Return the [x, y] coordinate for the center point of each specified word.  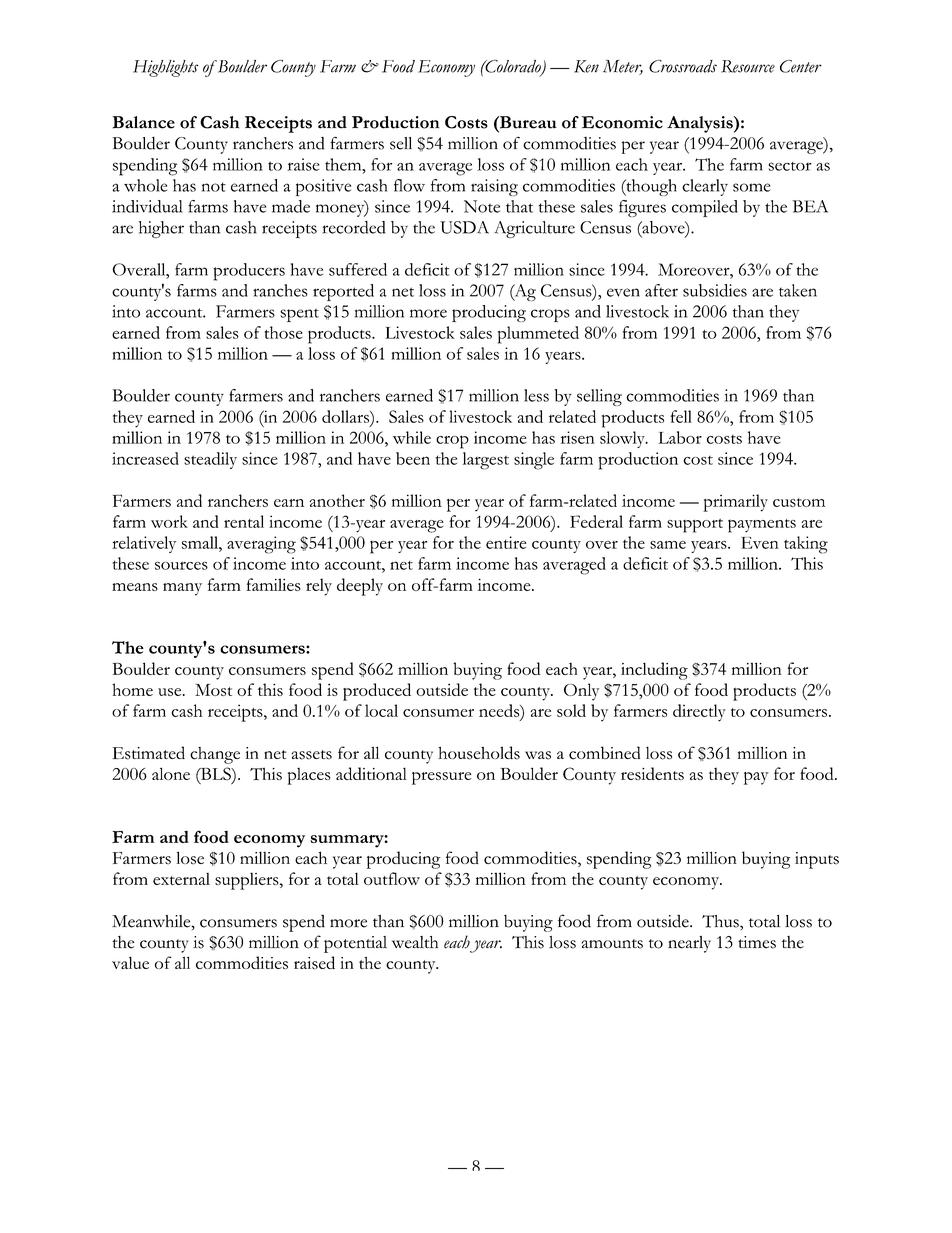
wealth [415, 942]
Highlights [165, 68]
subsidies [715, 290]
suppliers [248, 881]
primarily [735, 503]
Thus [721, 922]
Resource [748, 66]
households [479, 753]
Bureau [527, 122]
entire [506, 542]
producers [249, 272]
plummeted [538, 335]
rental [244, 521]
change [215, 755]
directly [699, 713]
